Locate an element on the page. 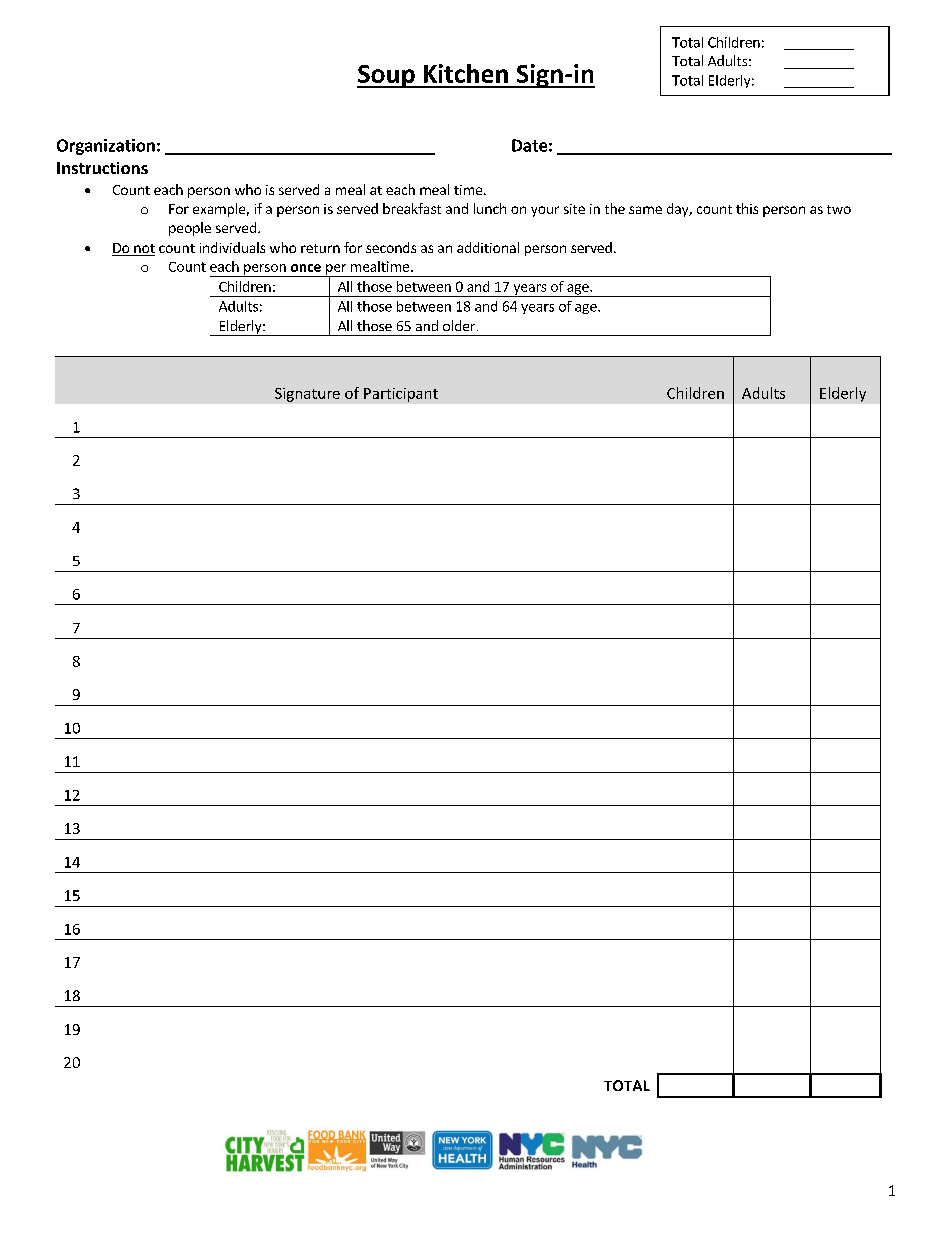 The height and width of the document is (1233, 952). Organization is located at coordinates (106, 147).
